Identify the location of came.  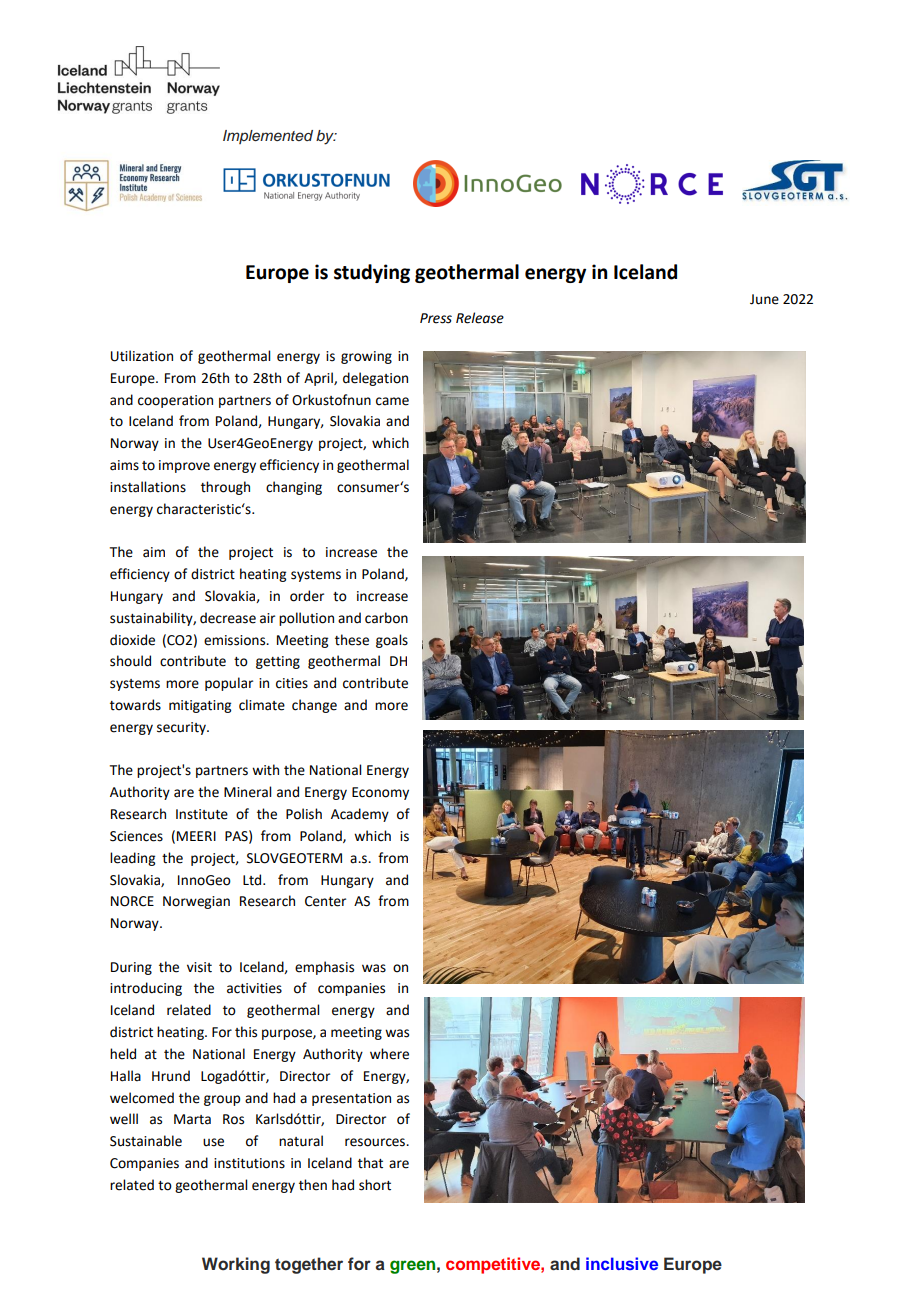
(392, 401).
